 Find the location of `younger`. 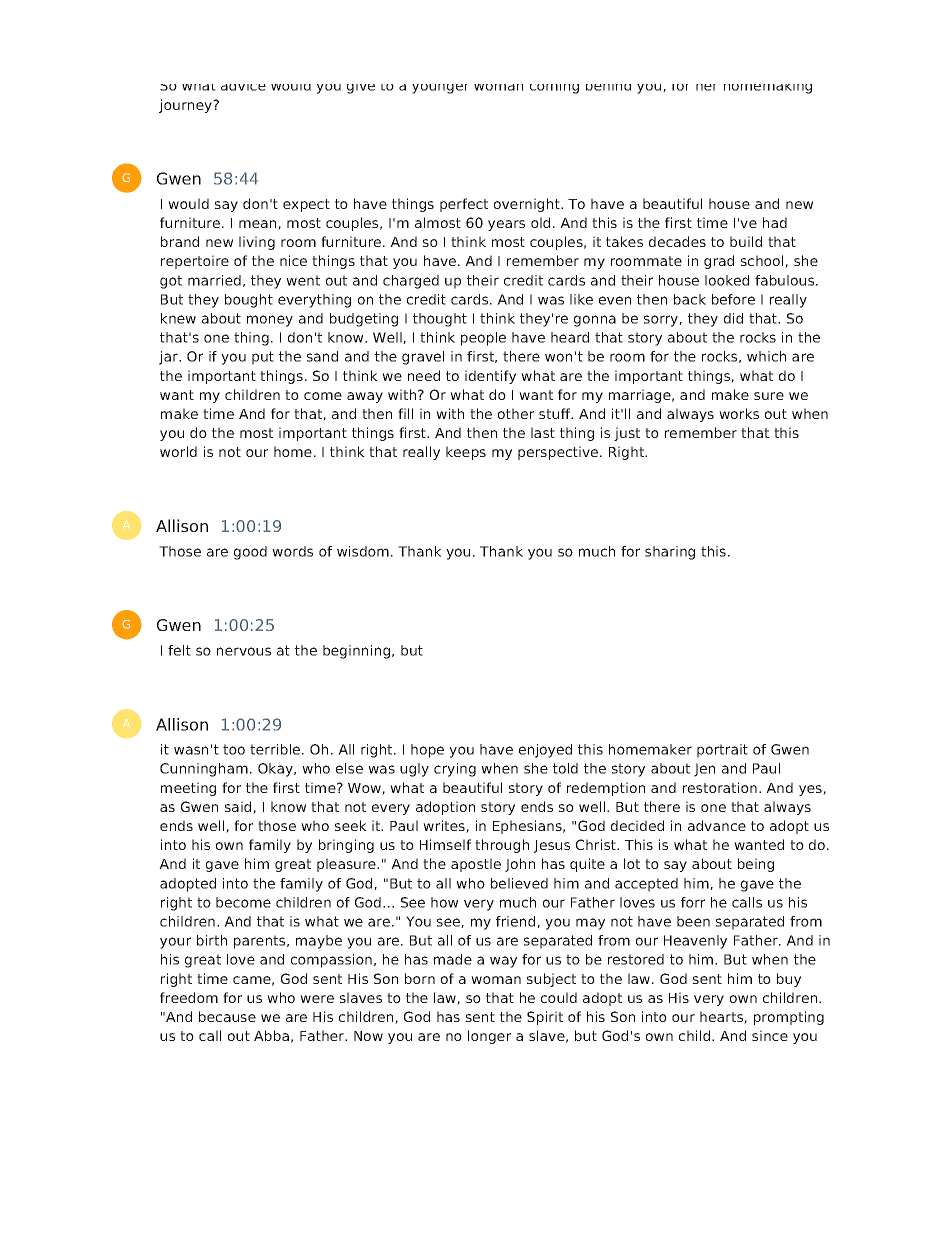

younger is located at coordinates (439, 89).
